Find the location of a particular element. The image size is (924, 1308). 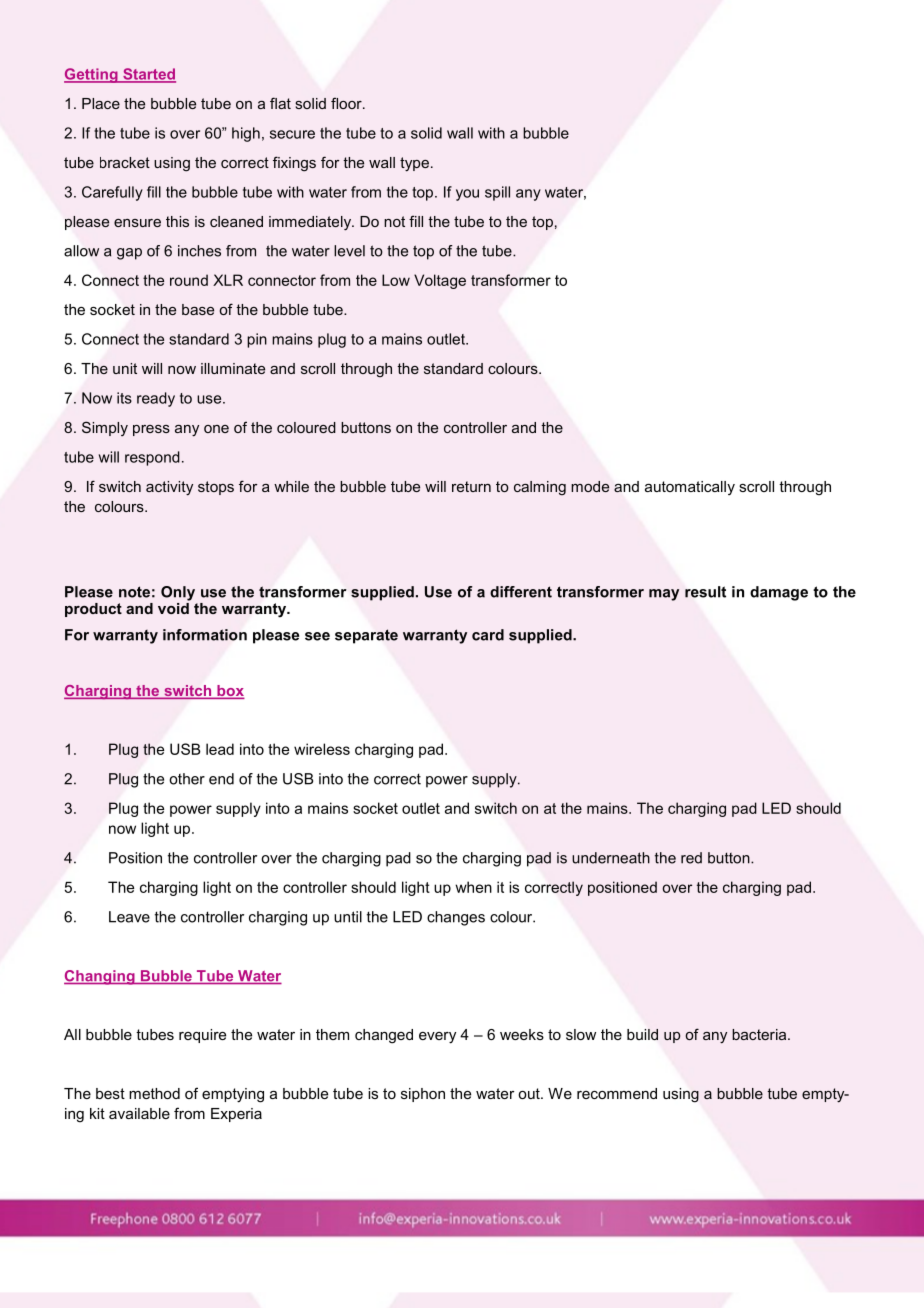

method is located at coordinates (154, 1093).
